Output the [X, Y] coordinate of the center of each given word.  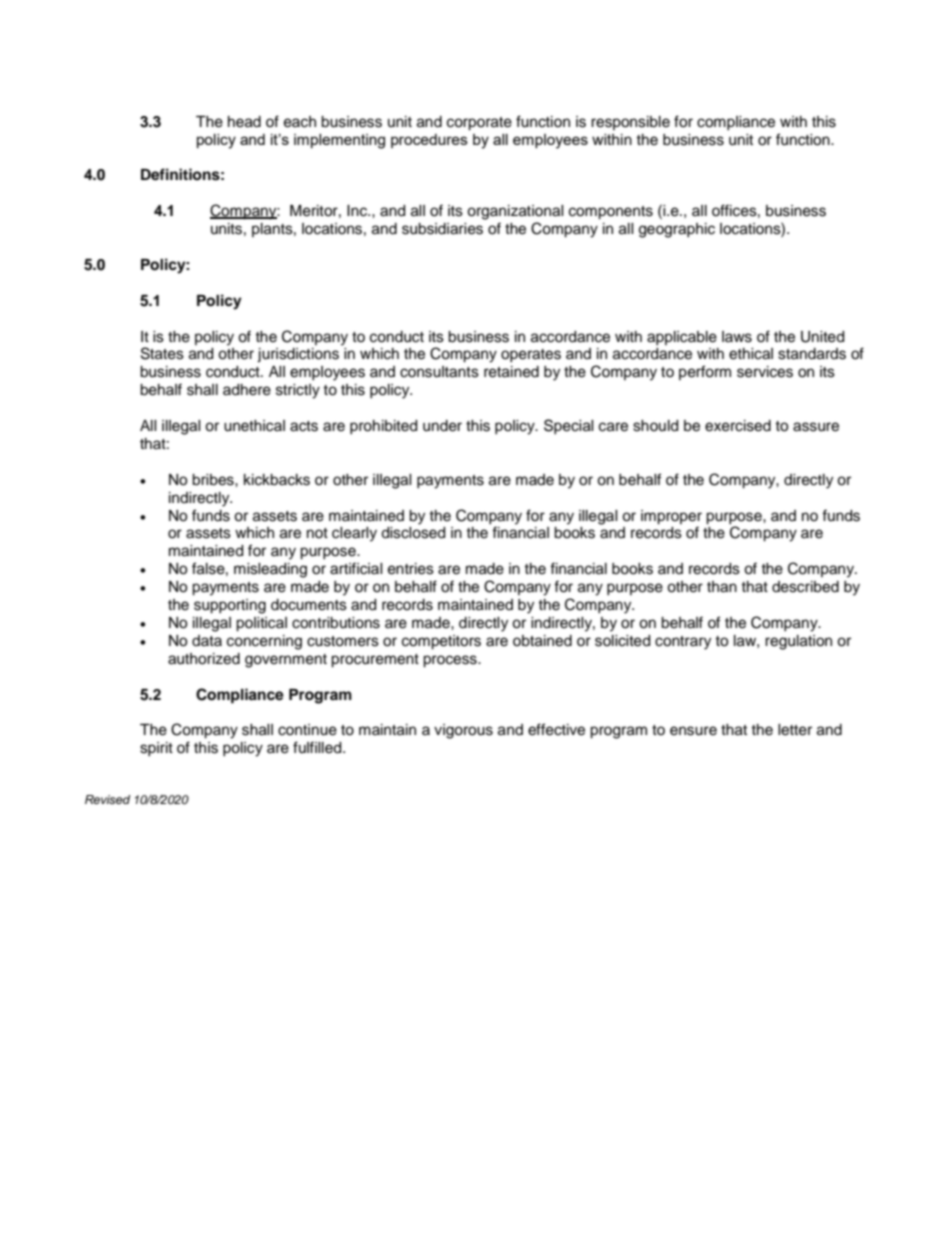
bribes [214, 480]
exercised [738, 426]
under [442, 426]
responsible [630, 123]
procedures [429, 141]
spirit [156, 749]
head [244, 122]
